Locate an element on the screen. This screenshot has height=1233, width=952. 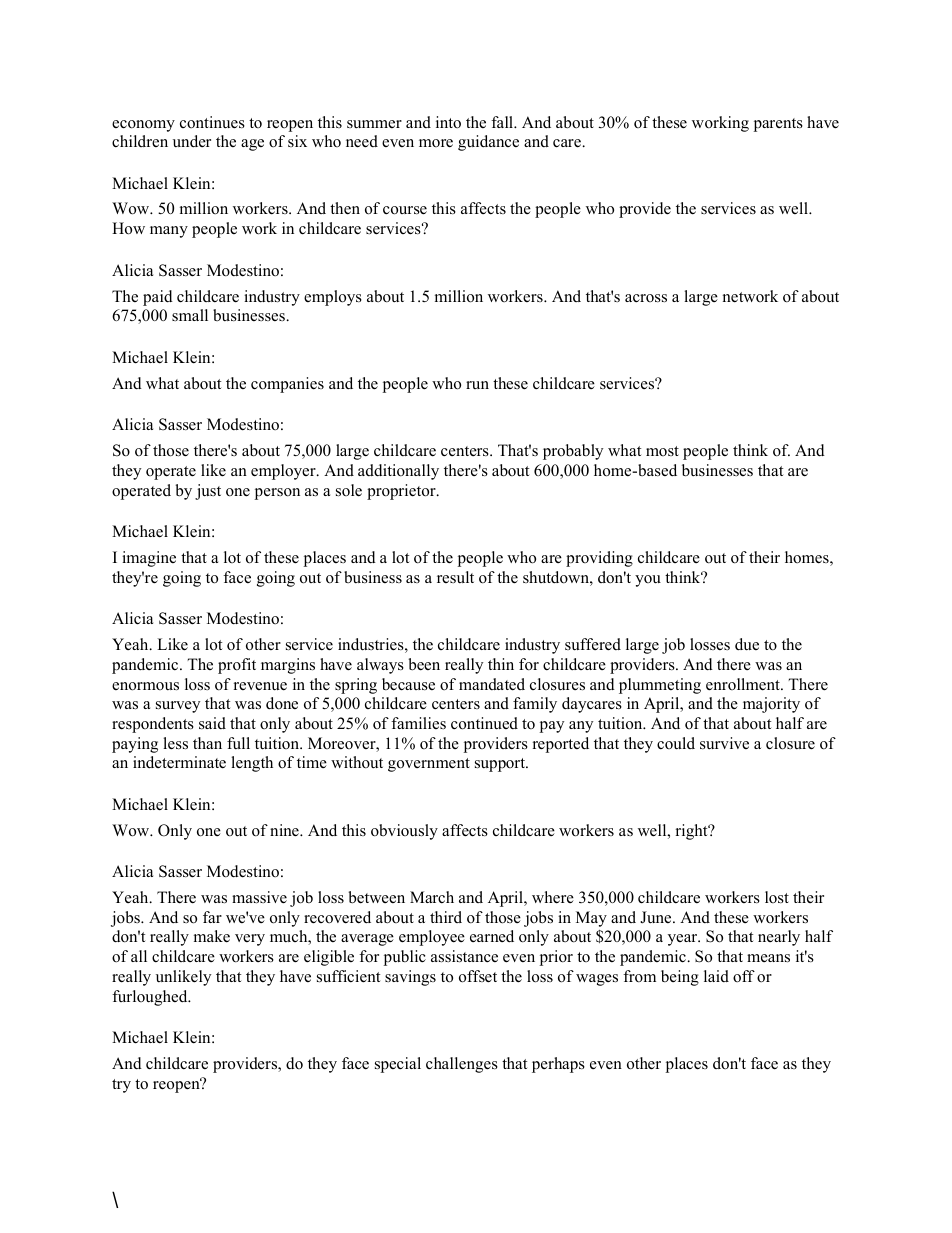
than is located at coordinates (207, 743).
